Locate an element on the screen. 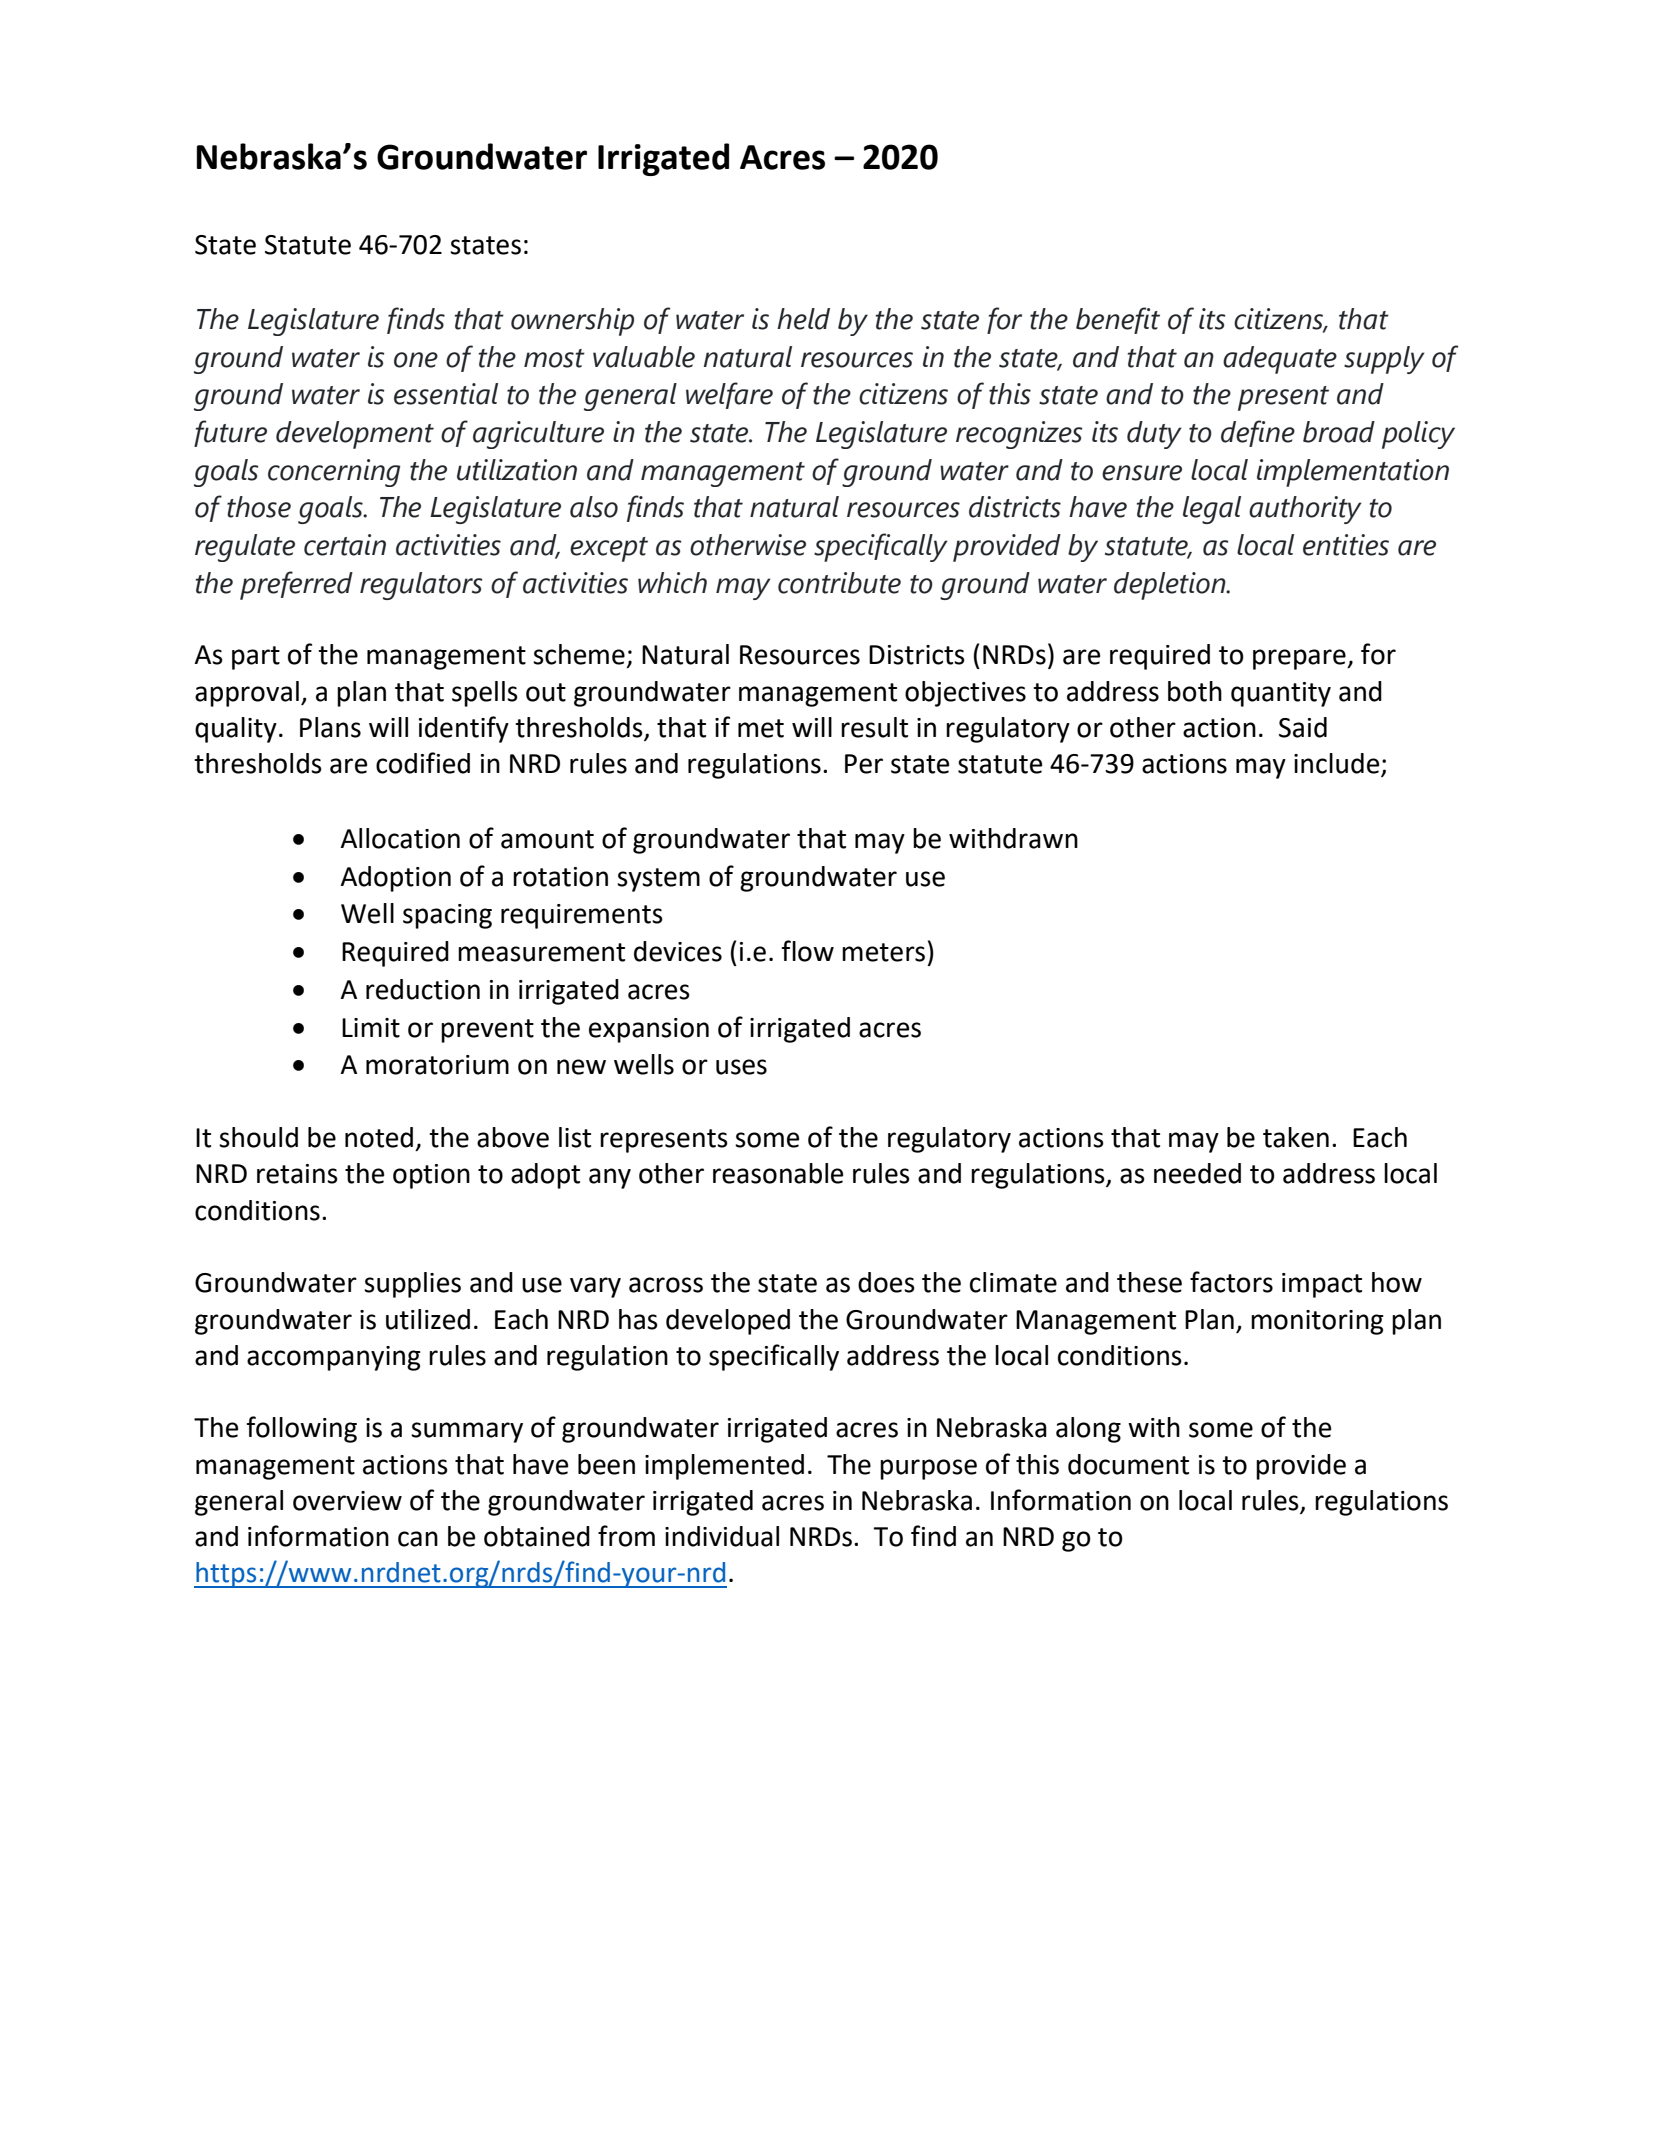 This screenshot has width=1653, height=2139. implemented is located at coordinates (724, 1467).
